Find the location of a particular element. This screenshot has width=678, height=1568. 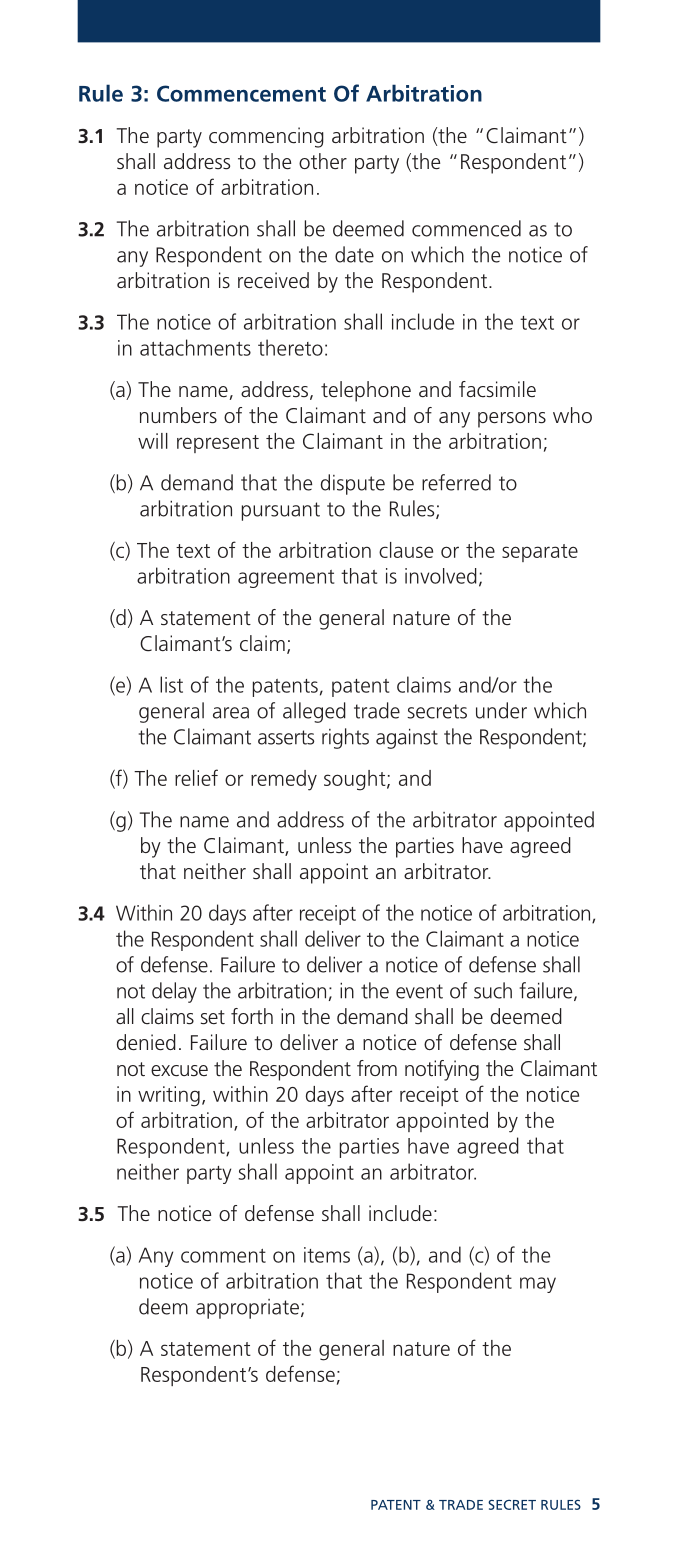

other is located at coordinates (323, 161).
